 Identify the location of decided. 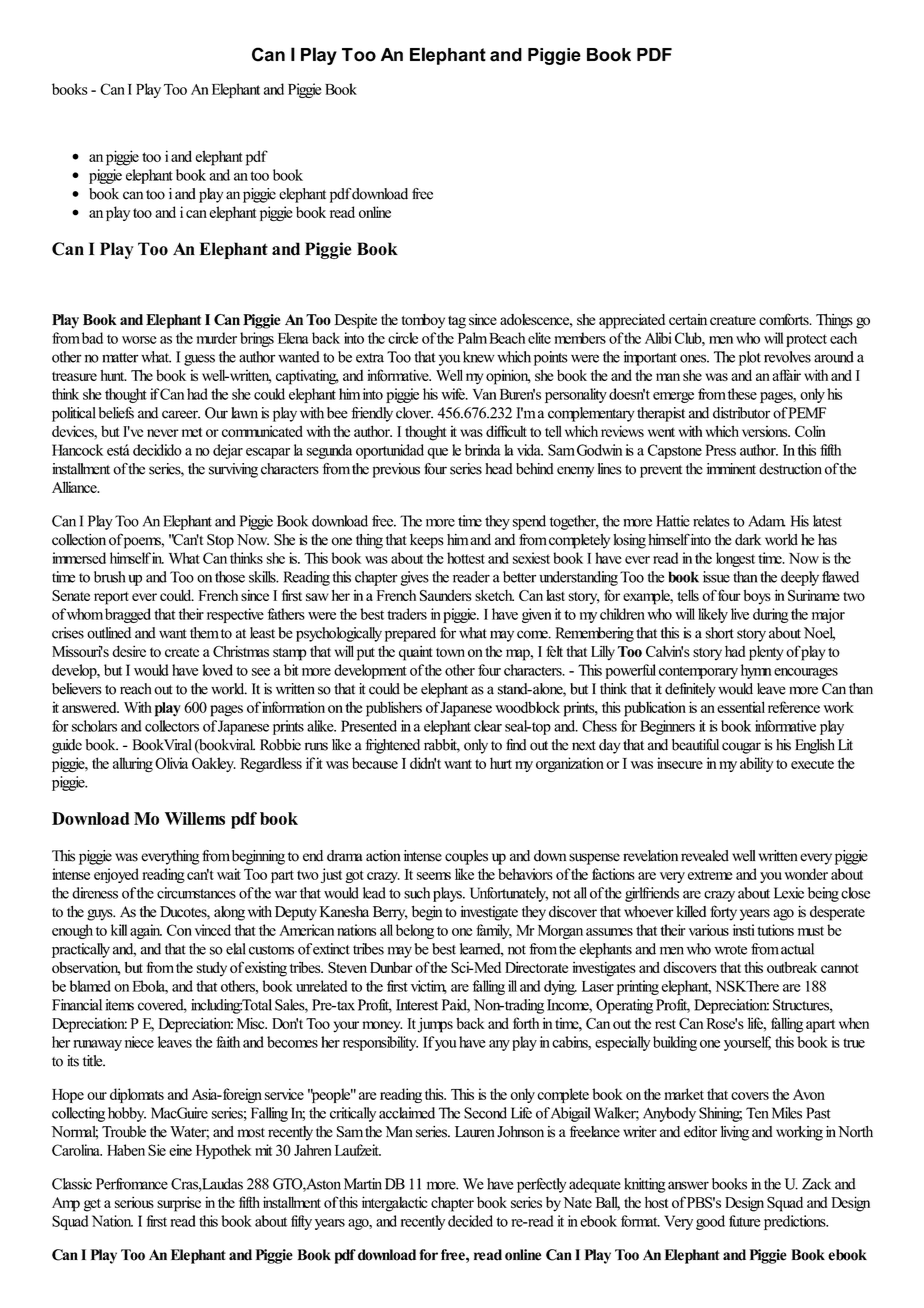
(470, 1221).
